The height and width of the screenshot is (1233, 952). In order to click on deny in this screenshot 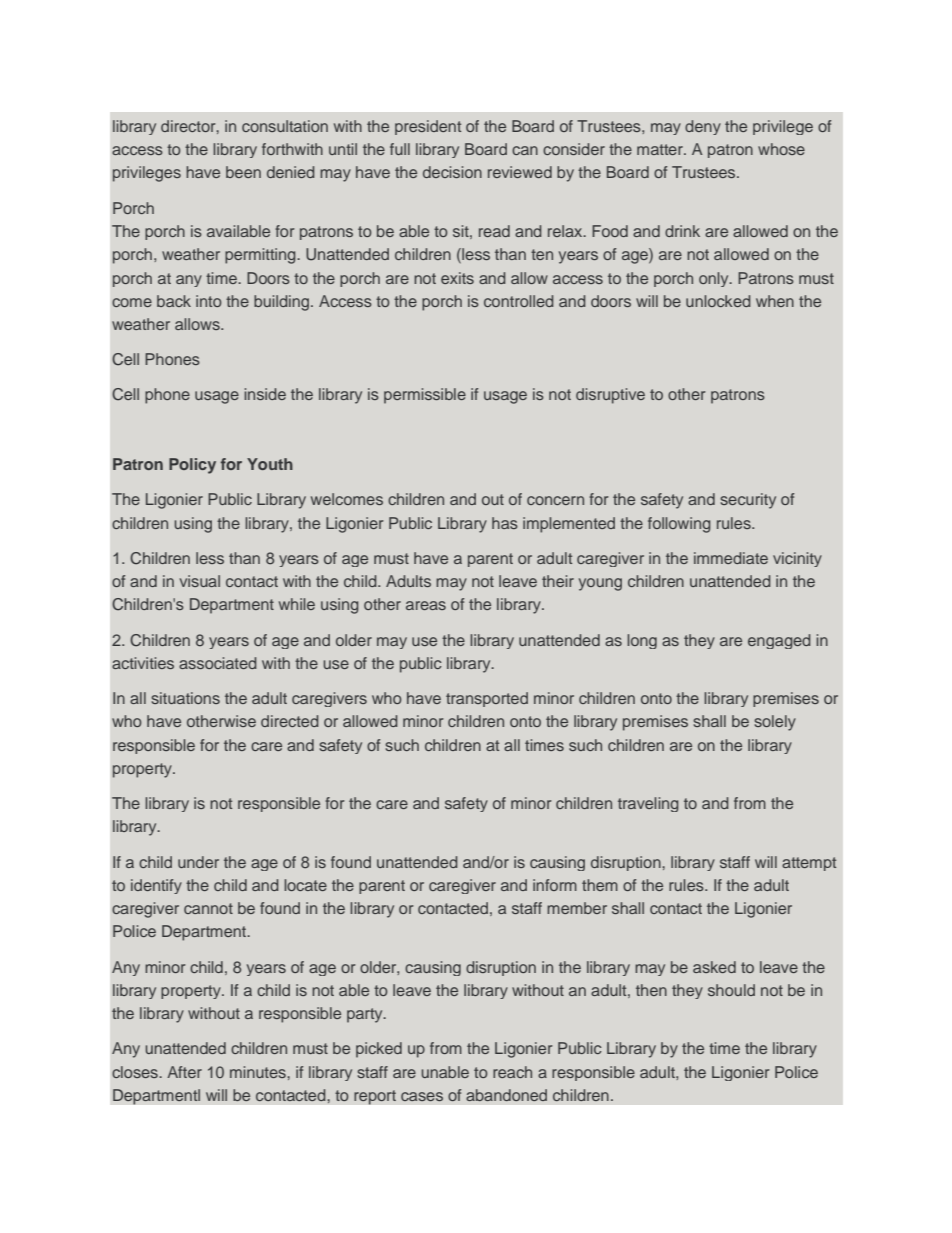, I will do `click(703, 127)`.
